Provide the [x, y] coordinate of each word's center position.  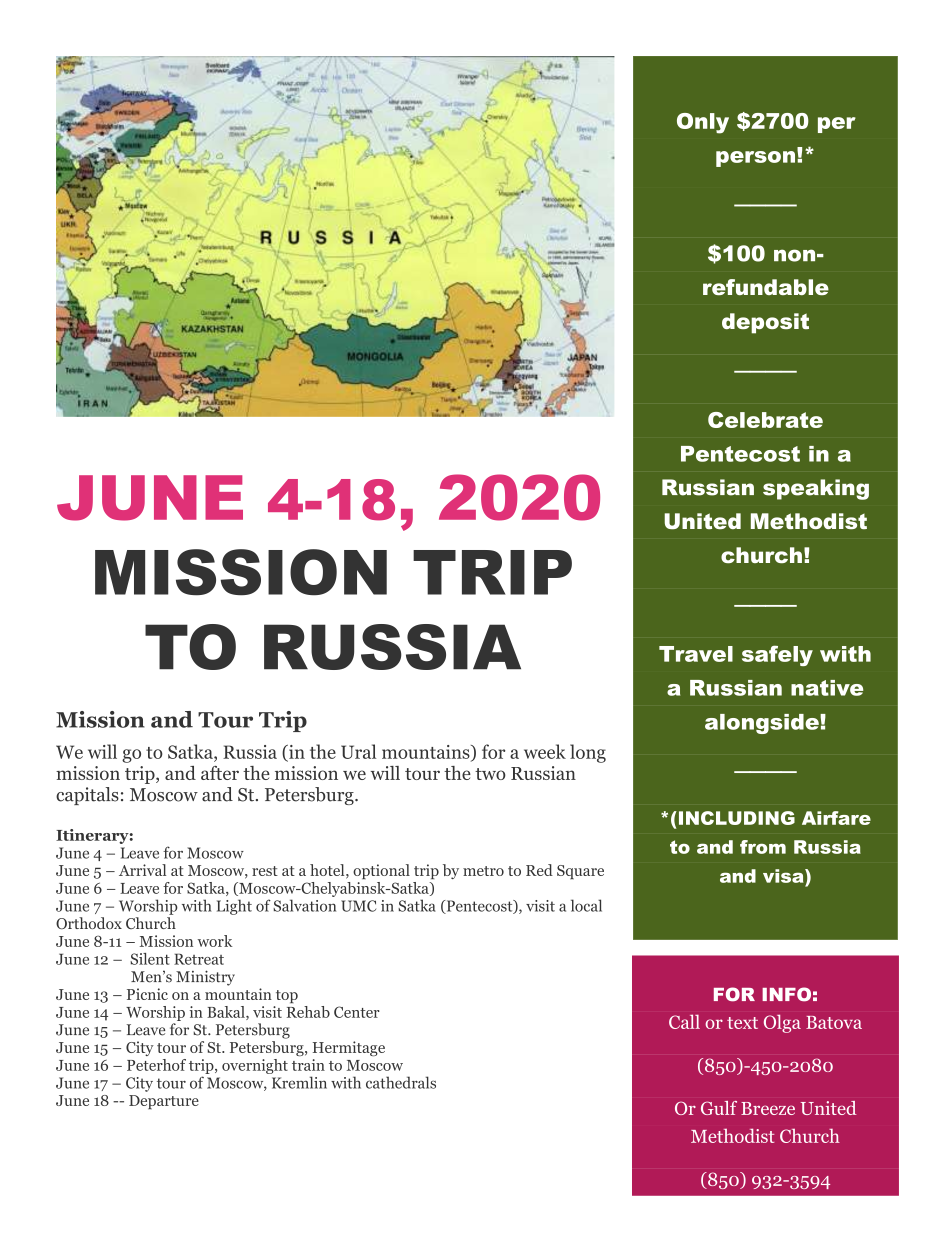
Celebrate [765, 420]
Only [703, 123]
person [755, 159]
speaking [816, 489]
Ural [358, 751]
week [545, 751]
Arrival [142, 870]
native [827, 688]
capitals [87, 796]
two [490, 774]
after [220, 773]
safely [777, 655]
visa [784, 876]
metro [483, 871]
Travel [696, 654]
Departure [164, 1102]
